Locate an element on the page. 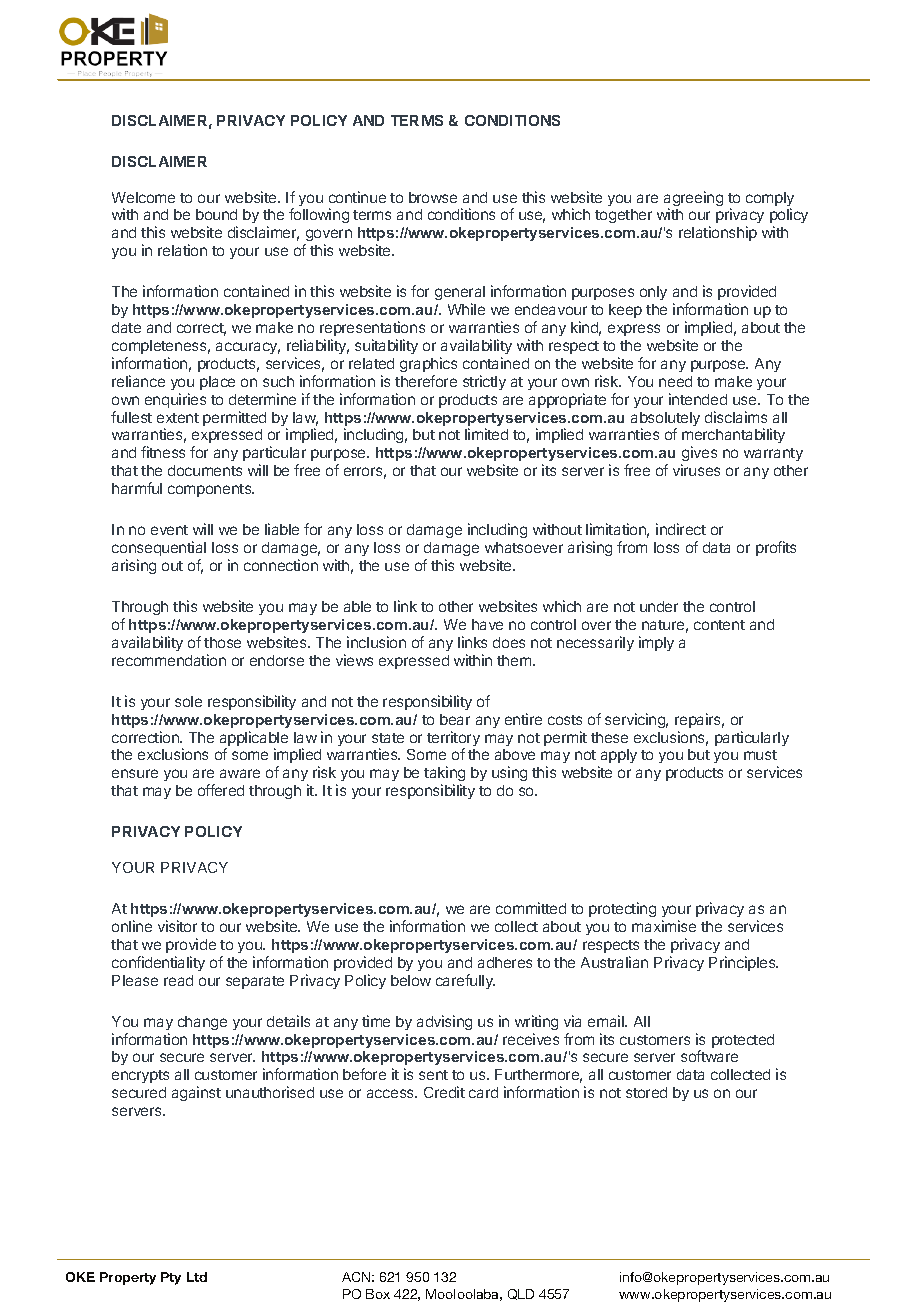 The height and width of the page is (1308, 924). bound is located at coordinates (216, 214).
